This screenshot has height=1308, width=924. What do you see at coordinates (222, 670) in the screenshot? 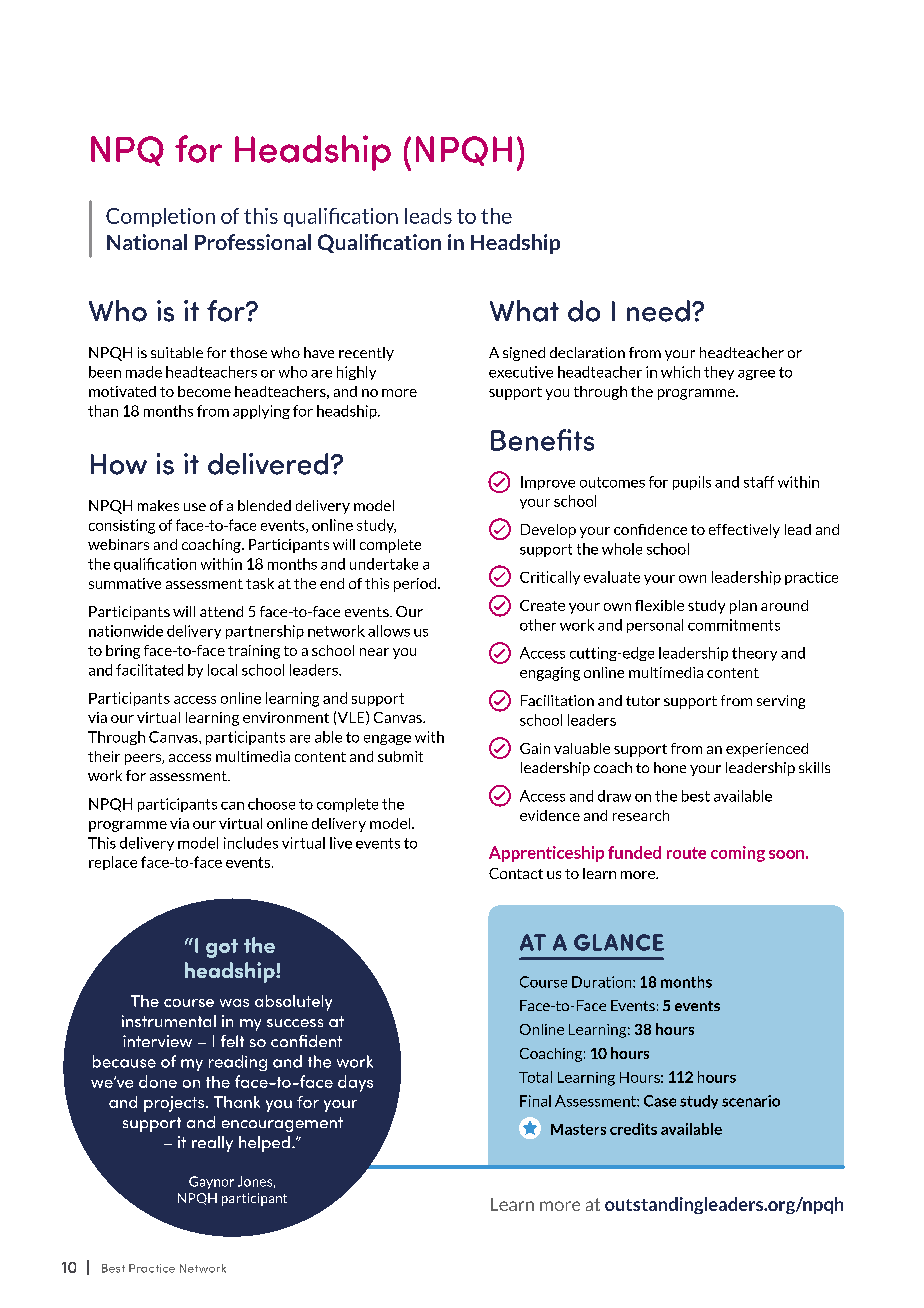
I see `local` at bounding box center [222, 670].
